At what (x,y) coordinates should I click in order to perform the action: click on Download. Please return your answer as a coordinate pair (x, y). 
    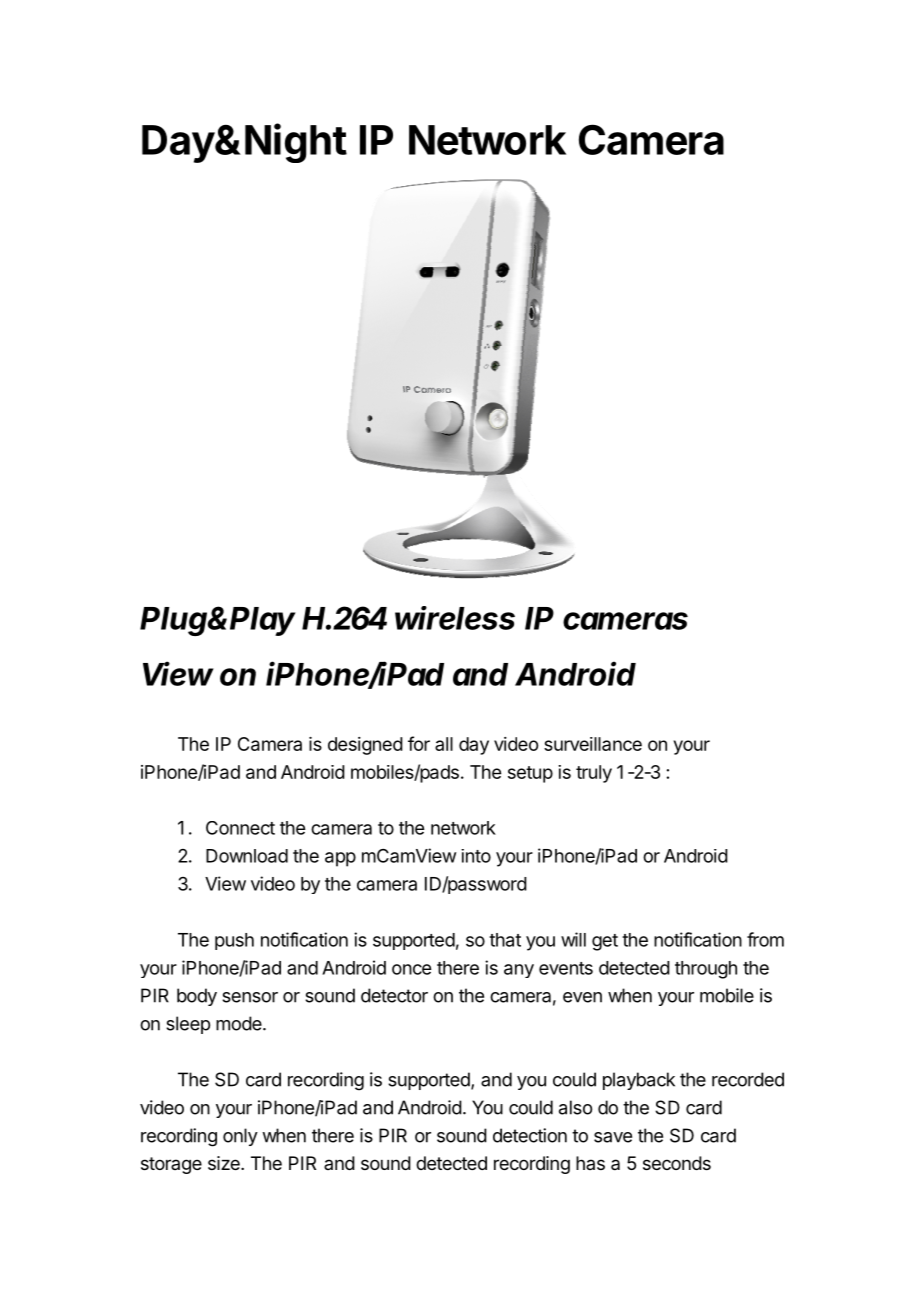
    Looking at the image, I should click on (247, 856).
